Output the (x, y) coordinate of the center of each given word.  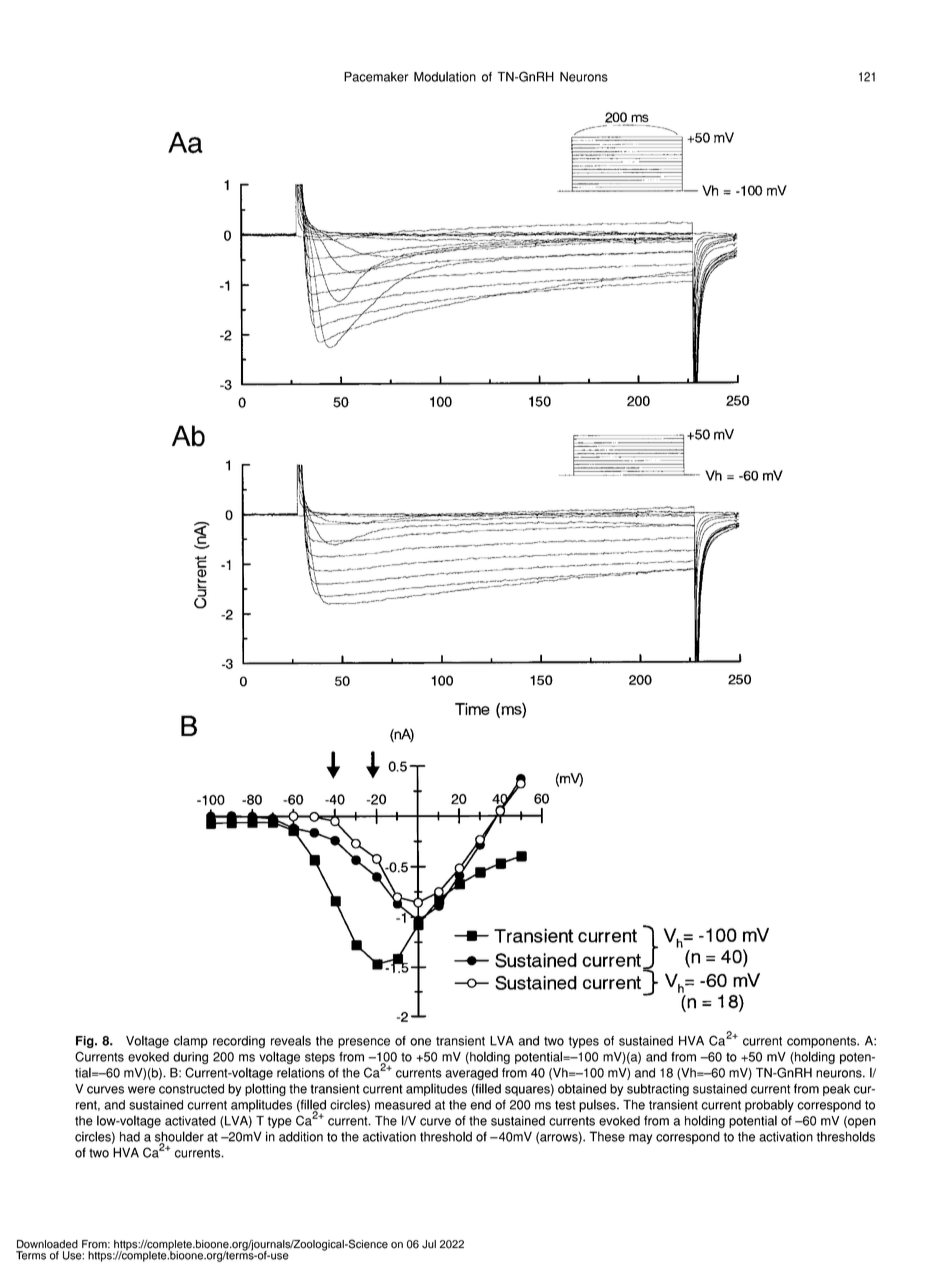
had (130, 1136)
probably (769, 1105)
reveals (291, 1040)
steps (320, 1058)
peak (836, 1090)
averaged (471, 1074)
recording (239, 1042)
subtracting (658, 1090)
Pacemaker (376, 77)
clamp (191, 1041)
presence (364, 1043)
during (190, 1058)
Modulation (445, 76)
